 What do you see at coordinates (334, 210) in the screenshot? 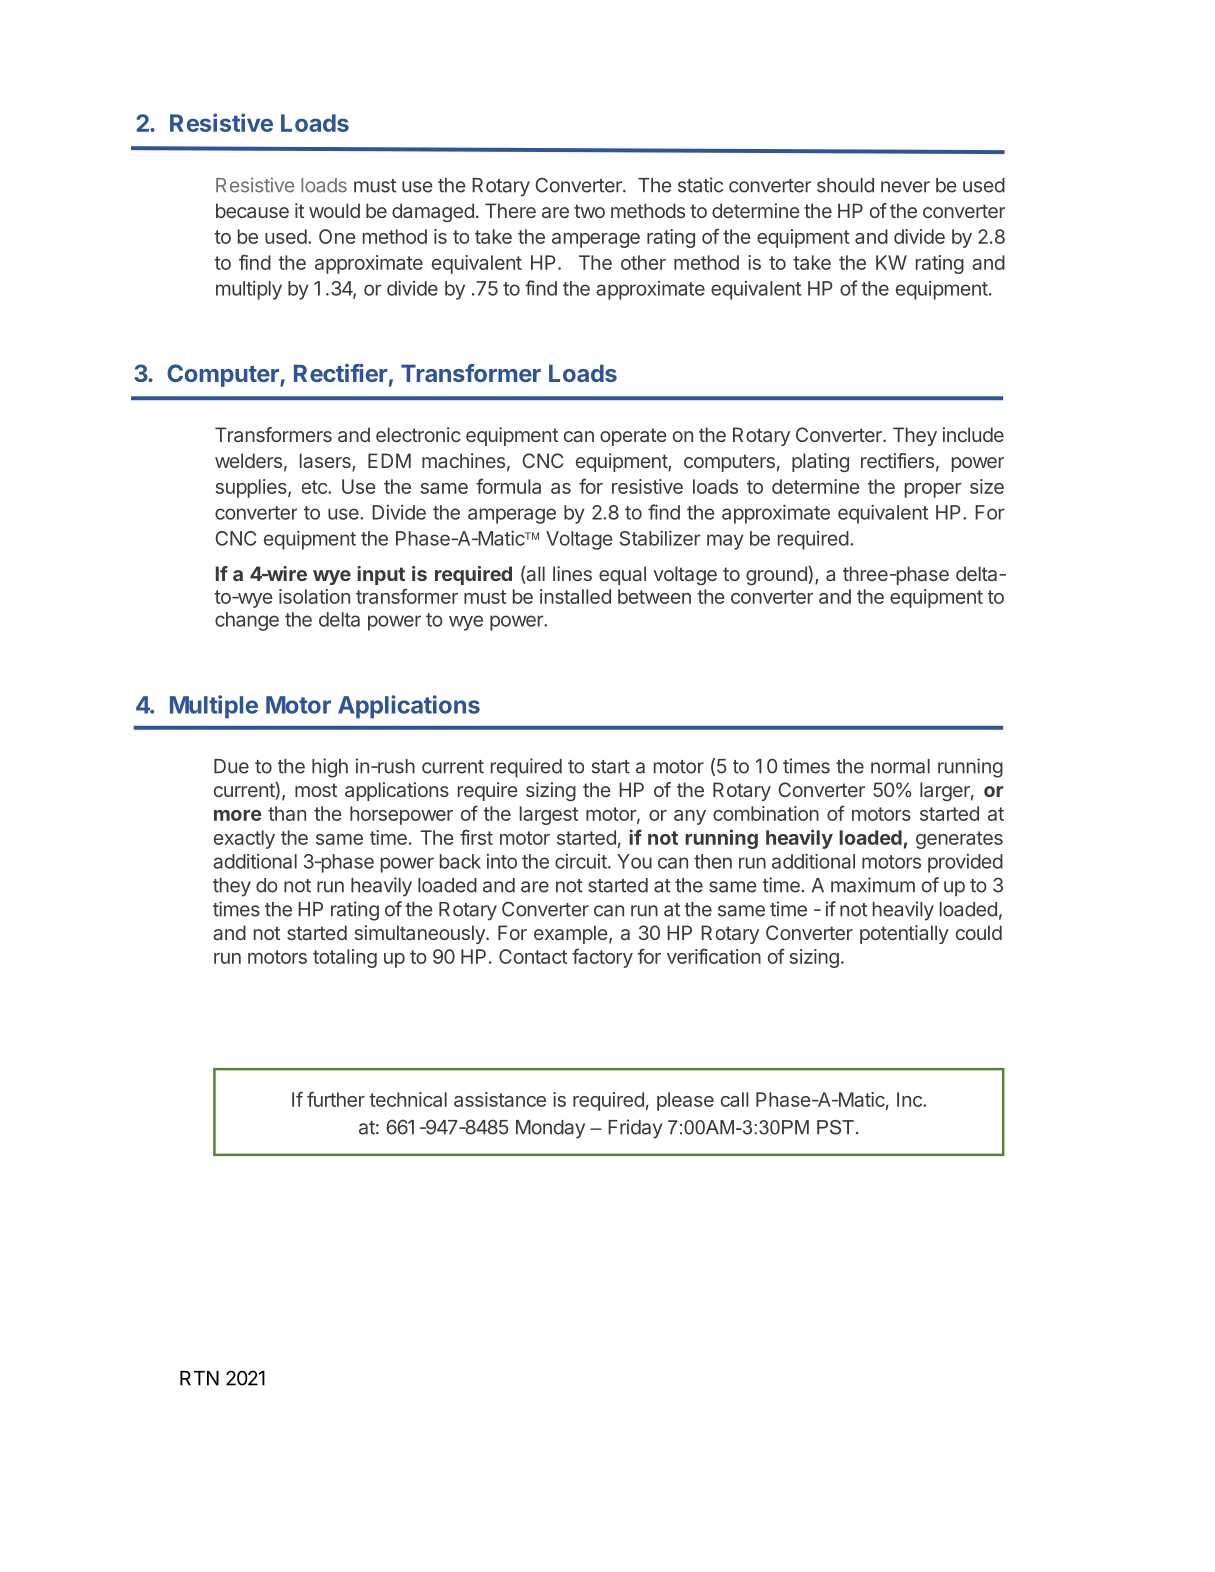
I see `would` at bounding box center [334, 210].
